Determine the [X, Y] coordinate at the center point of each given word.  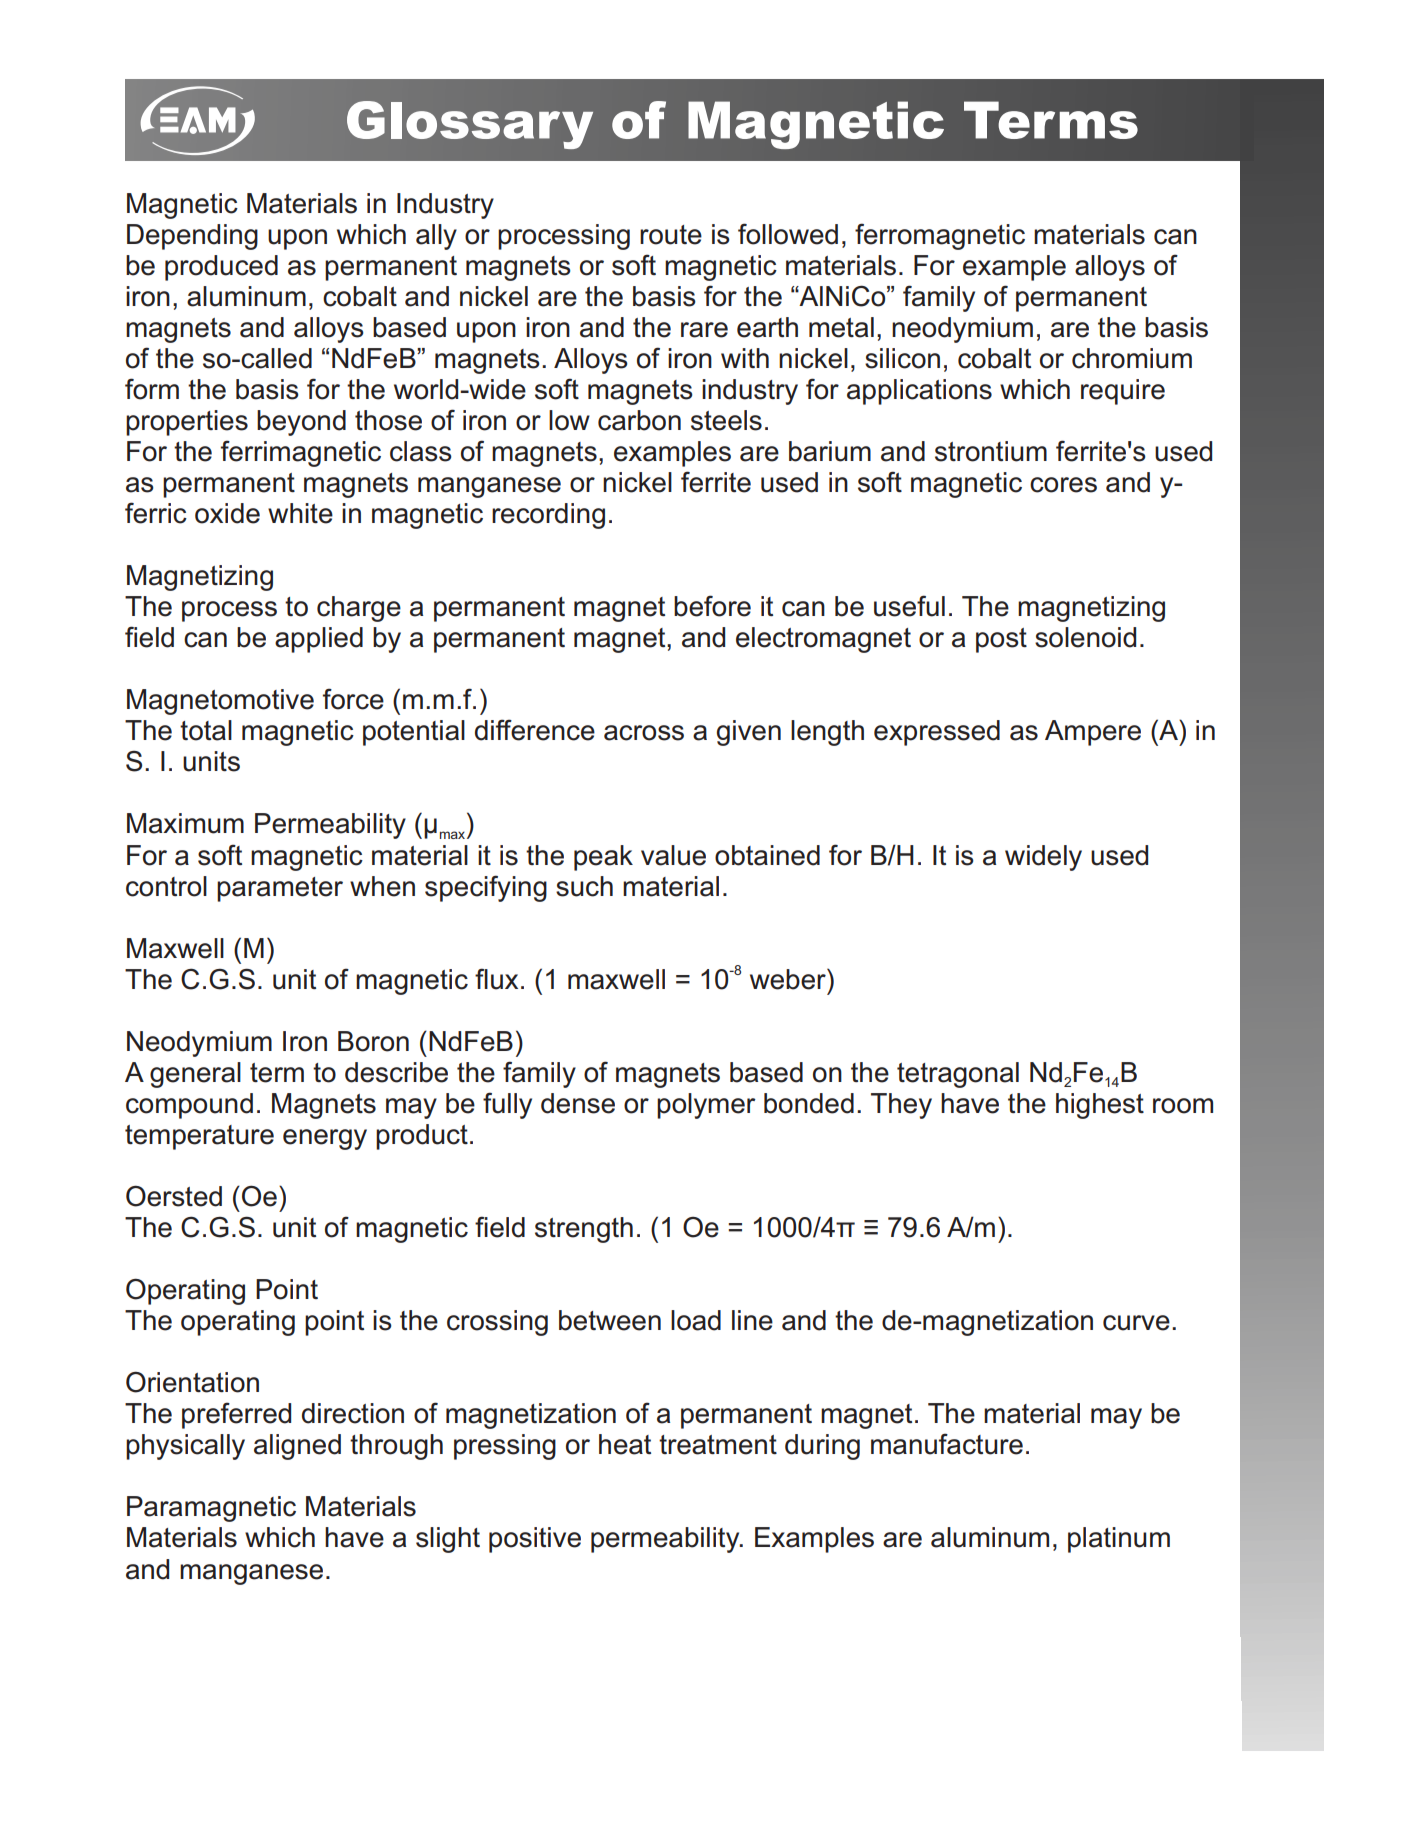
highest [1100, 1106]
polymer [706, 1106]
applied [319, 640]
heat [625, 1444]
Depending [192, 237]
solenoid [1085, 637]
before [712, 606]
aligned [297, 1447]
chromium [1132, 358]
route [671, 235]
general [195, 1075]
